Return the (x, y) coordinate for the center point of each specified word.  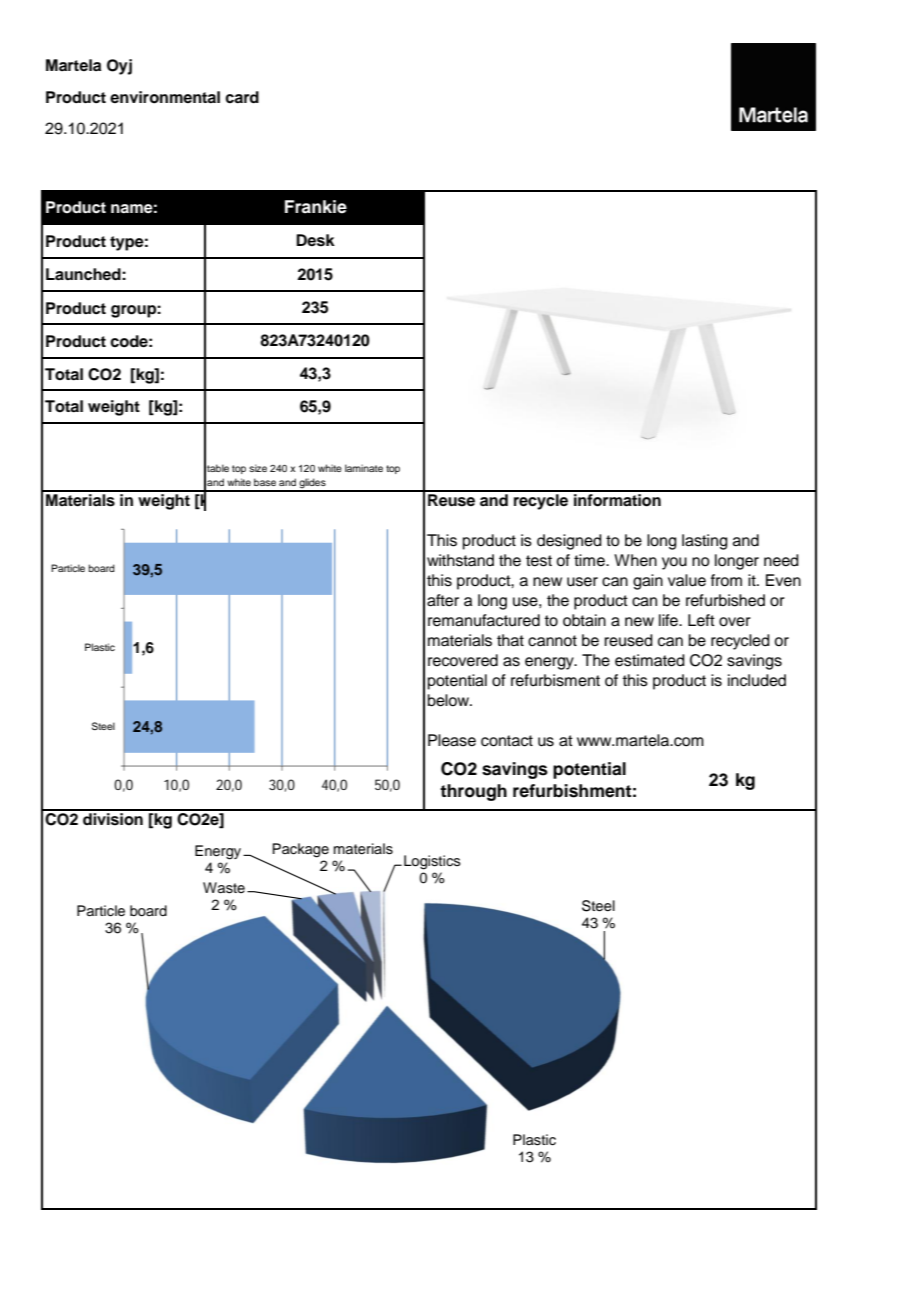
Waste (224, 888)
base (265, 482)
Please (452, 740)
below (449, 700)
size (258, 468)
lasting (705, 542)
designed (569, 542)
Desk (315, 240)
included (757, 680)
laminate (364, 468)
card (242, 97)
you (674, 563)
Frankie (316, 207)
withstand (460, 560)
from (726, 580)
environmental (165, 97)
